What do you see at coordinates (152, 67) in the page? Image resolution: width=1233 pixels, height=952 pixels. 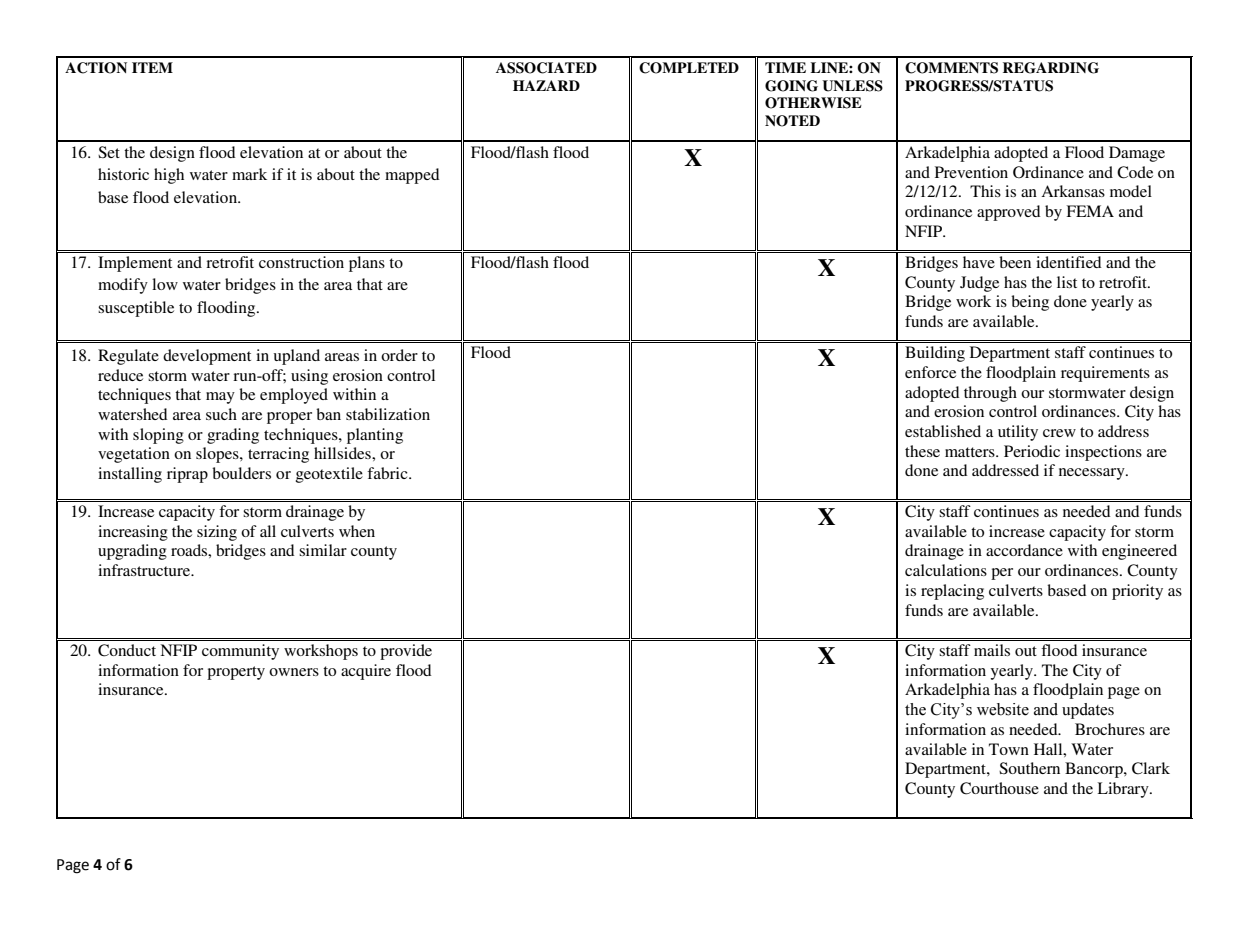 I see `ITEM` at bounding box center [152, 67].
